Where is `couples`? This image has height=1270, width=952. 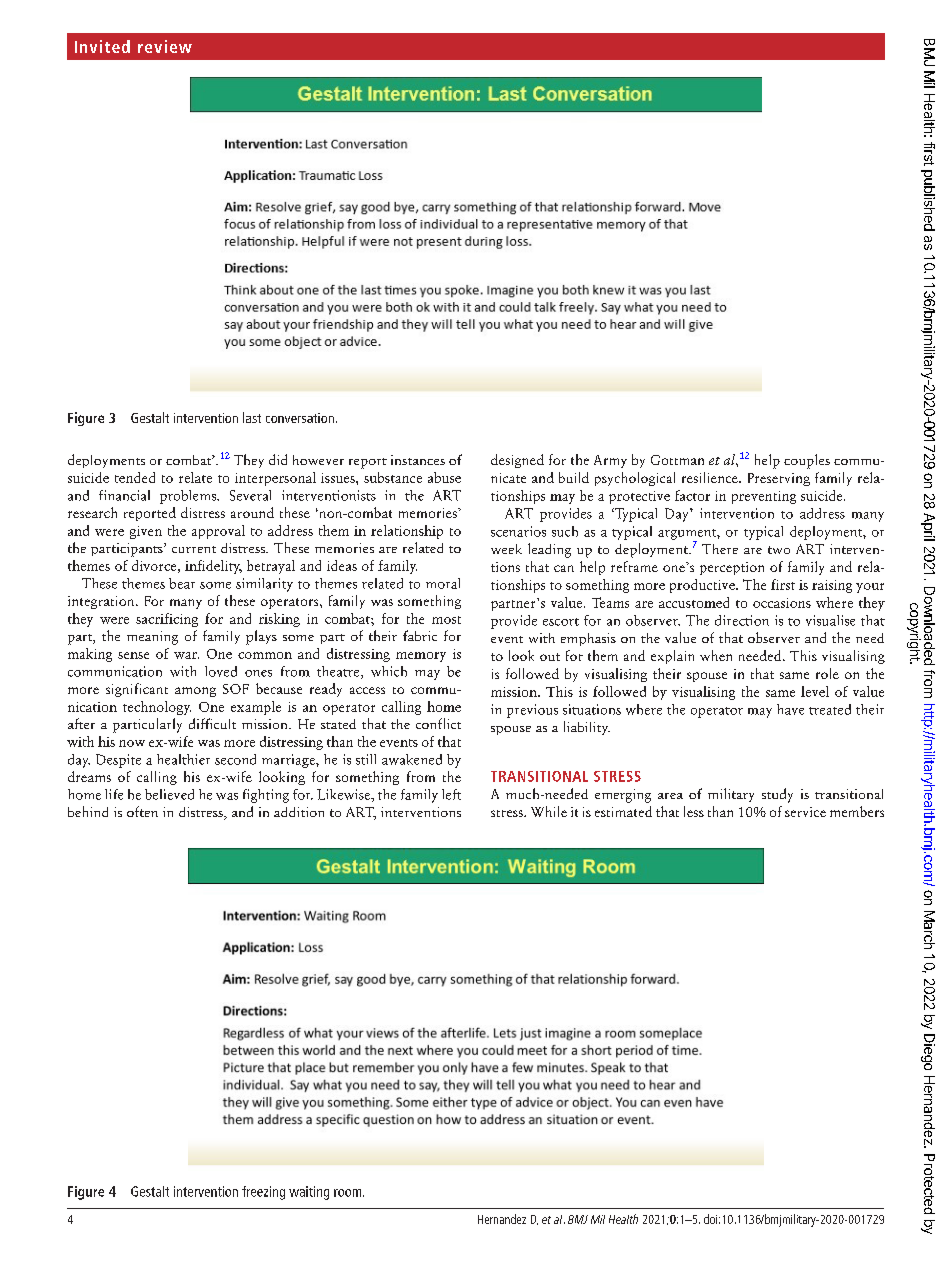
couples is located at coordinates (807, 461).
